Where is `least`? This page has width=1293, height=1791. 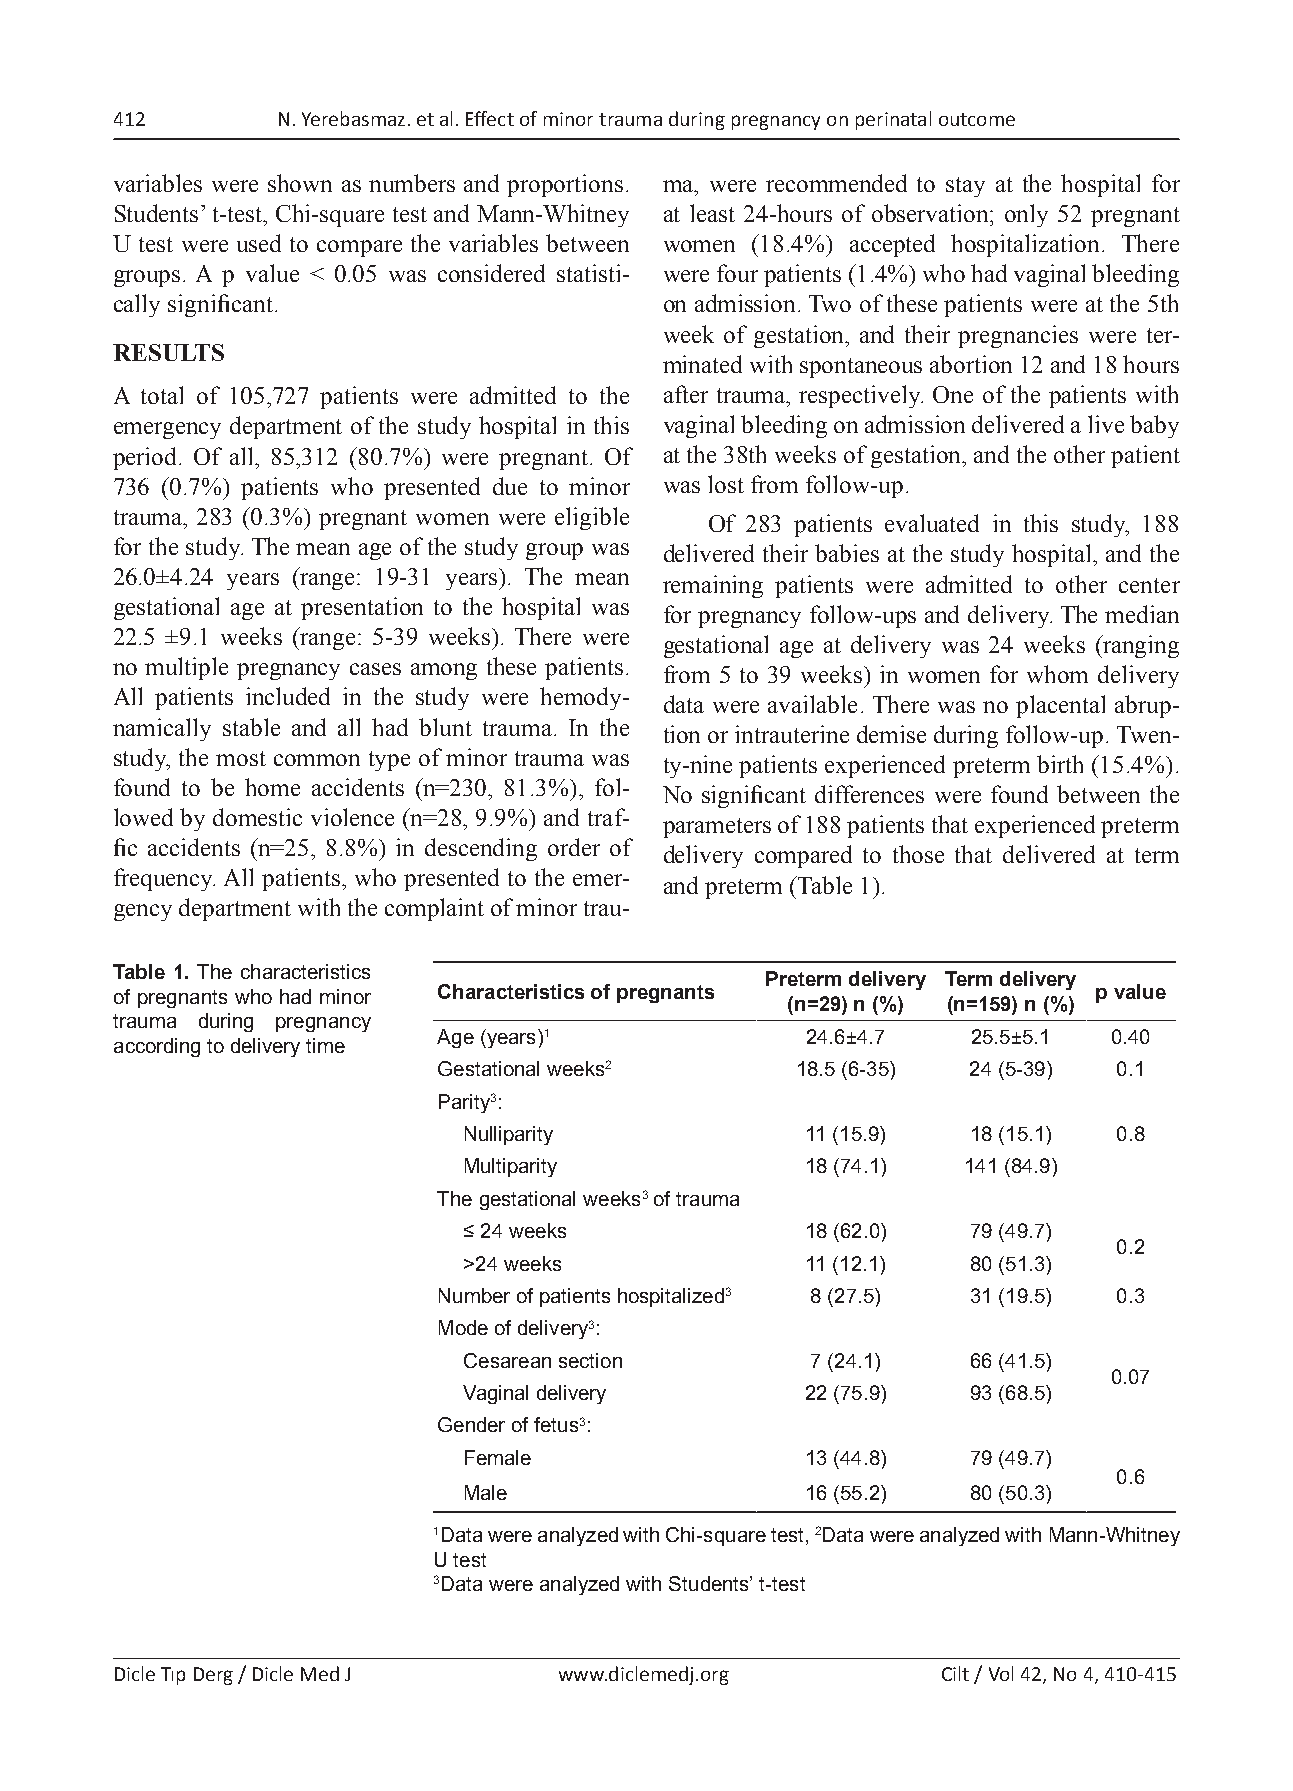
least is located at coordinates (712, 213).
